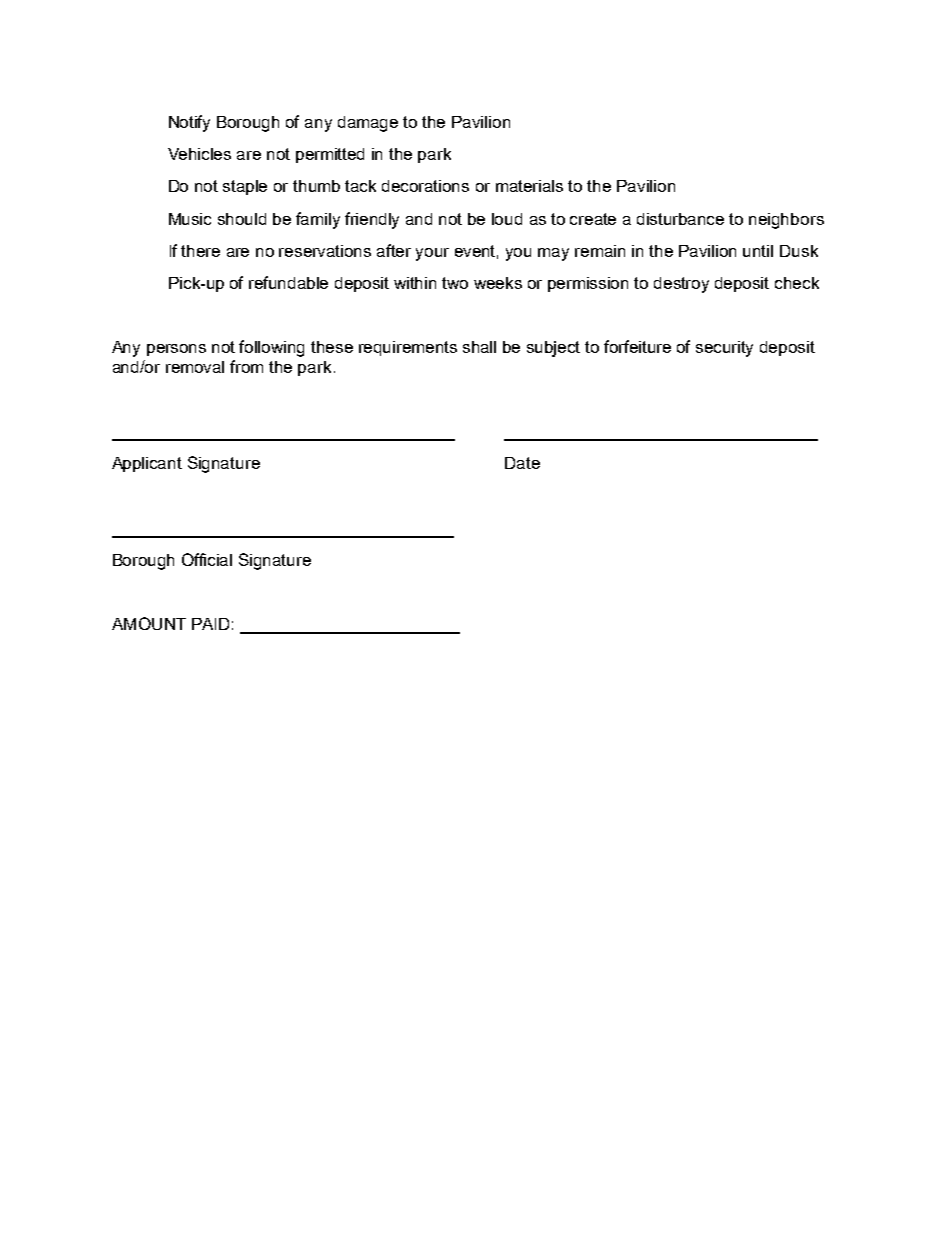 This document has height=1233, width=952. What do you see at coordinates (522, 463) in the document?
I see `Date` at bounding box center [522, 463].
